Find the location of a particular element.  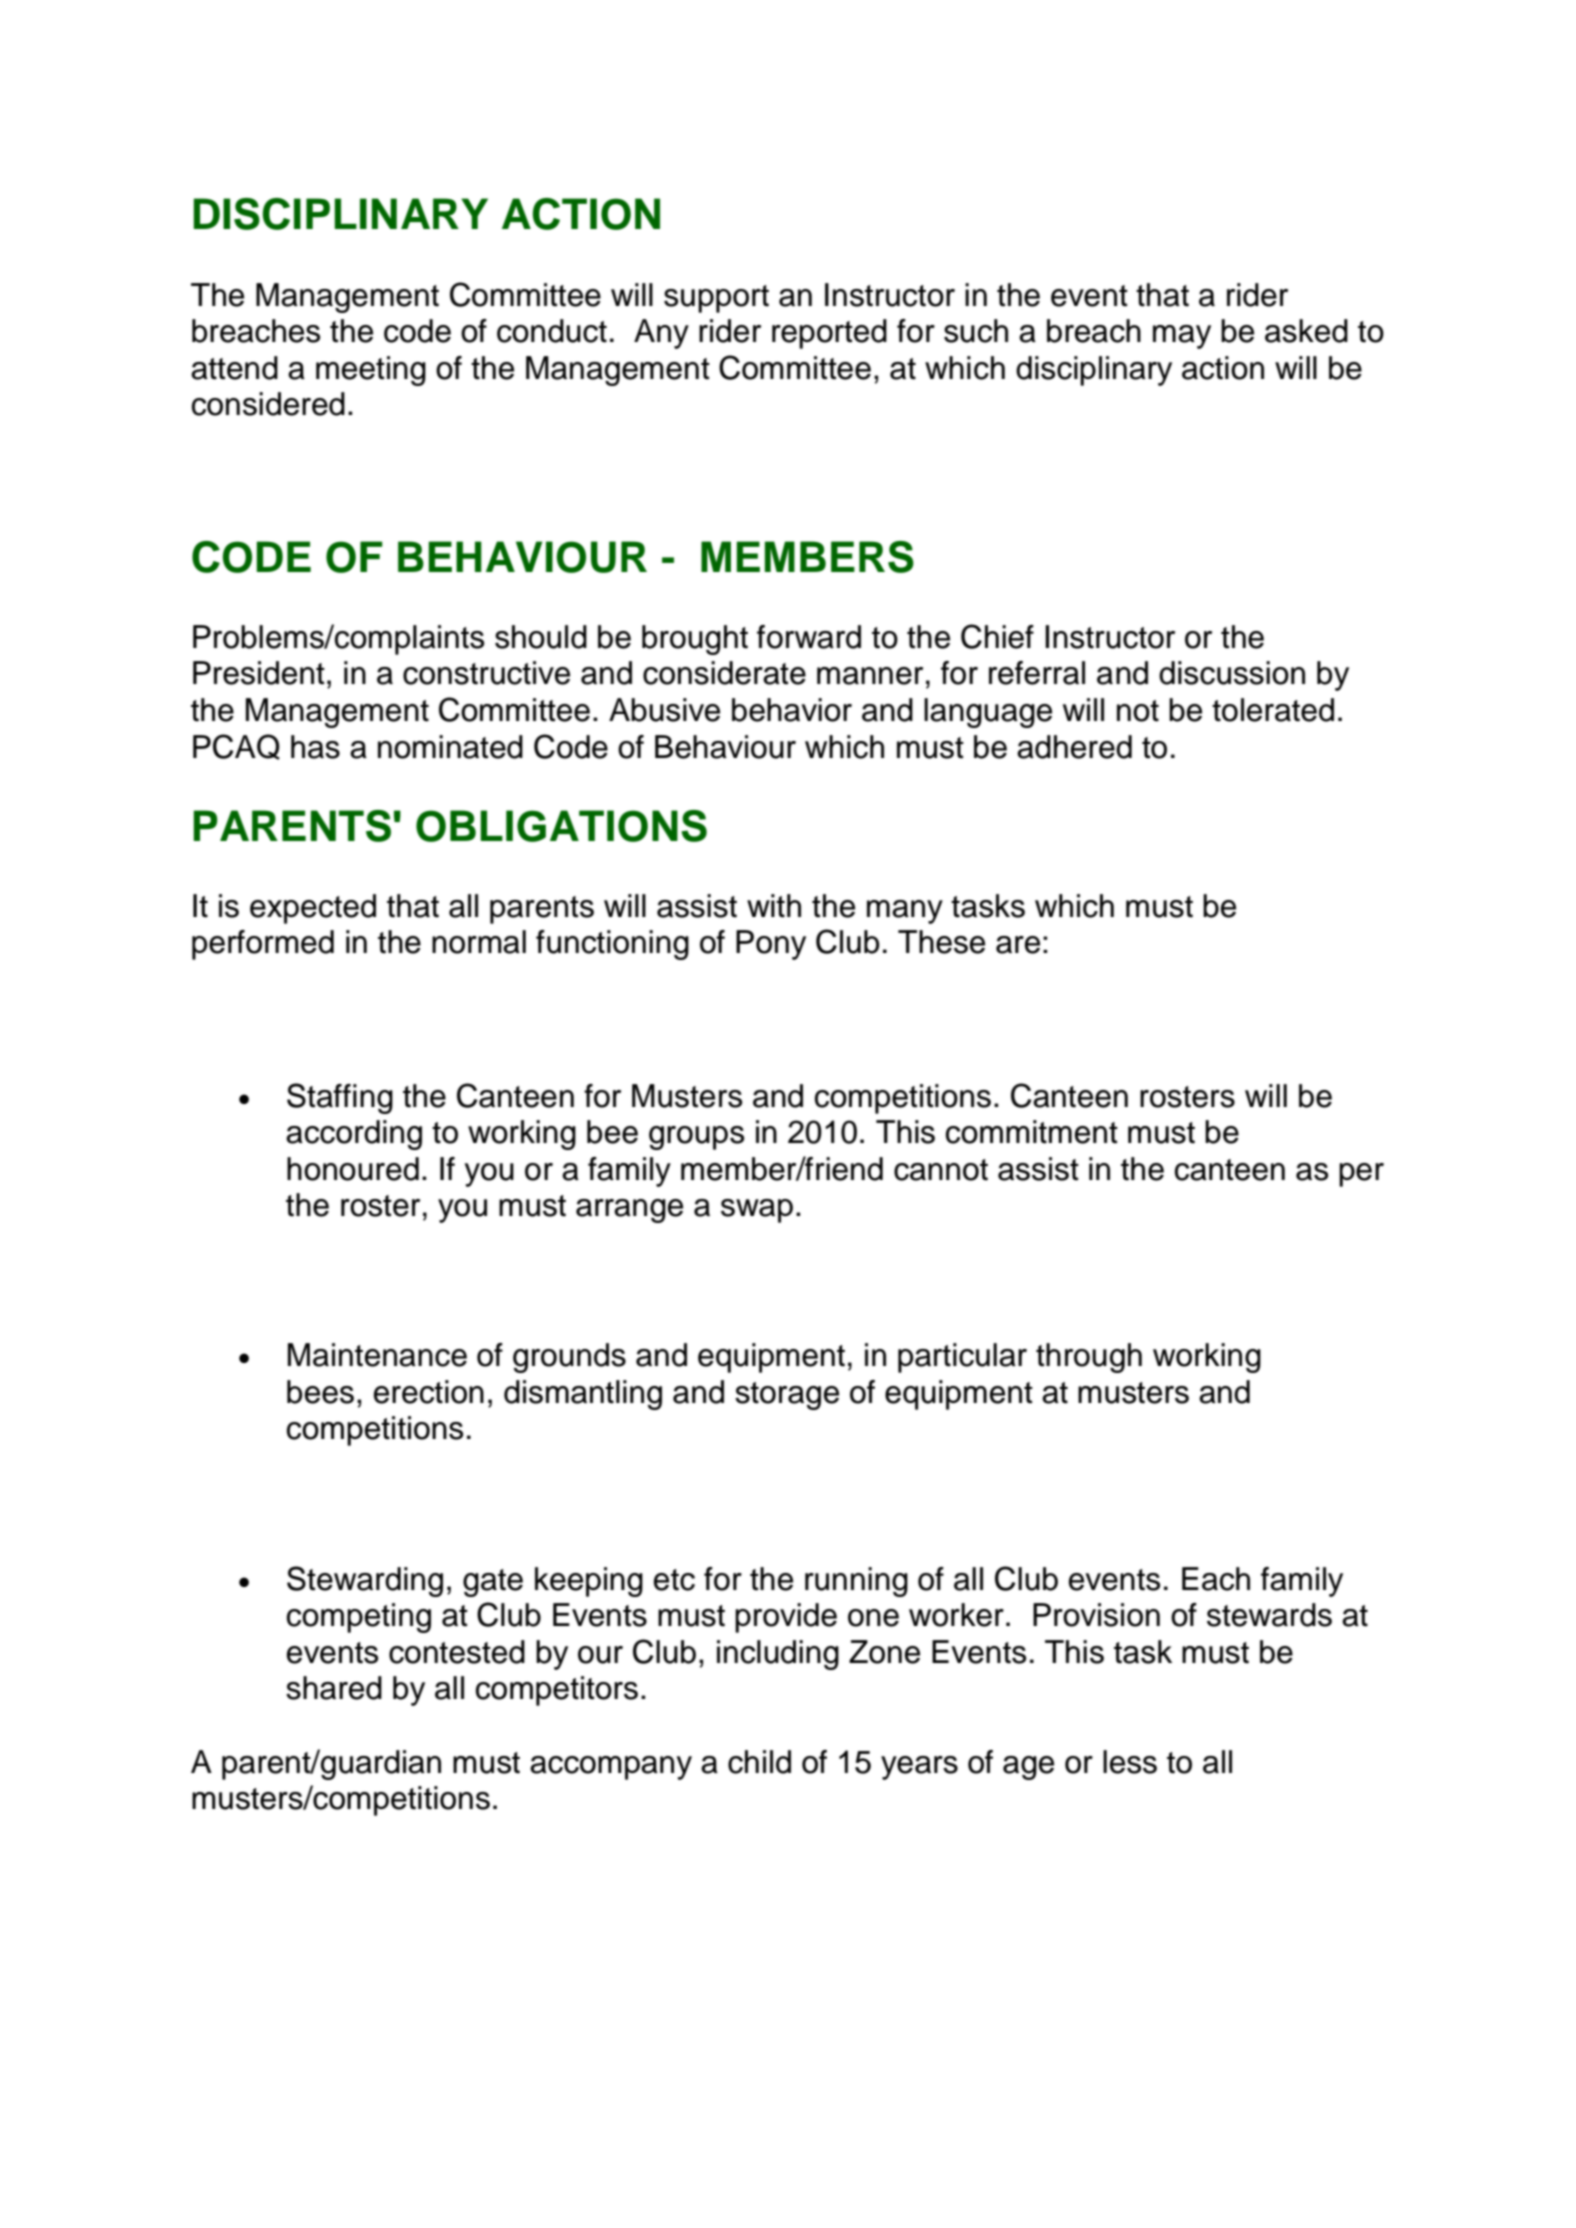

swap is located at coordinates (757, 1211).
